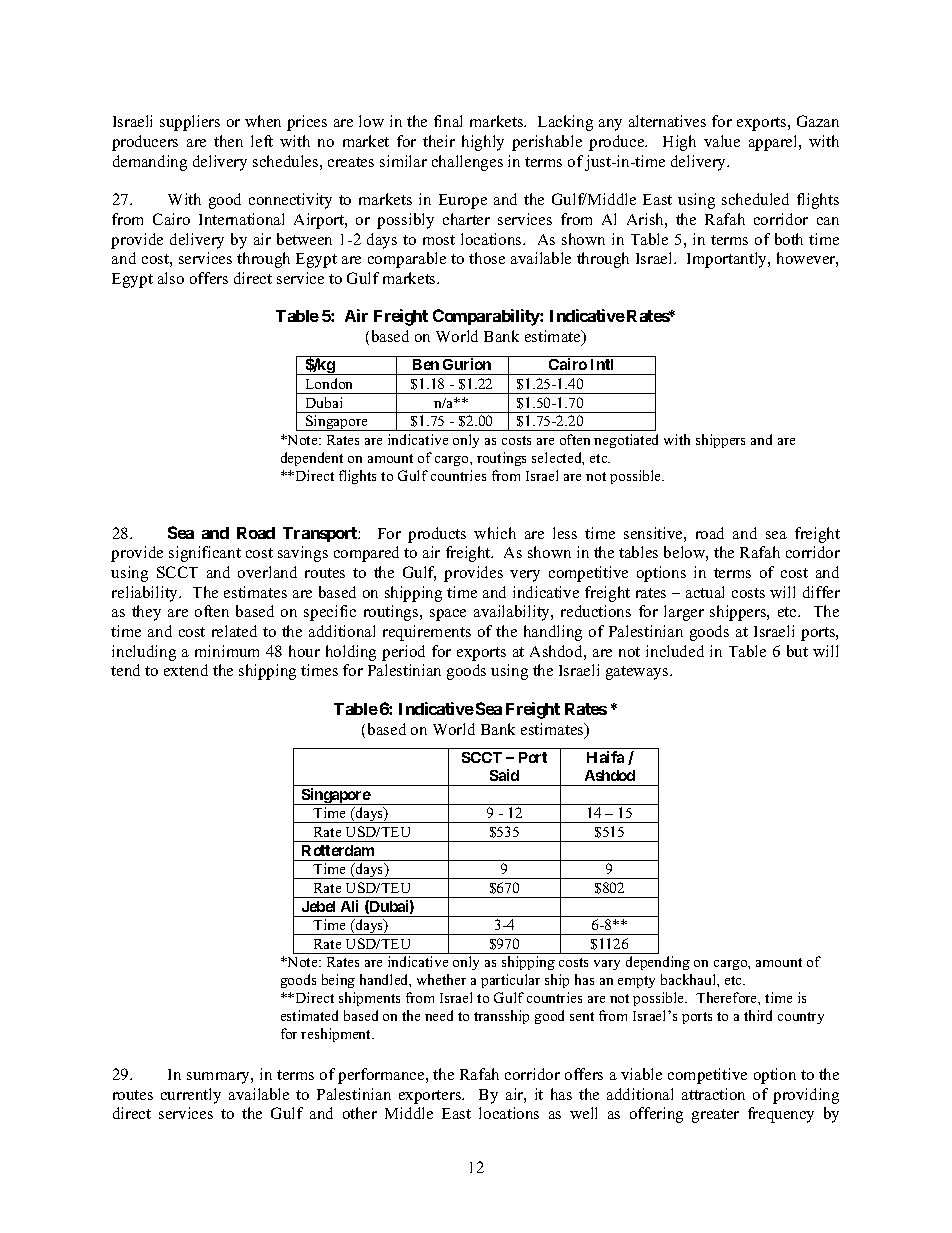 The image size is (952, 1233). I want to click on performance, so click(382, 1076).
